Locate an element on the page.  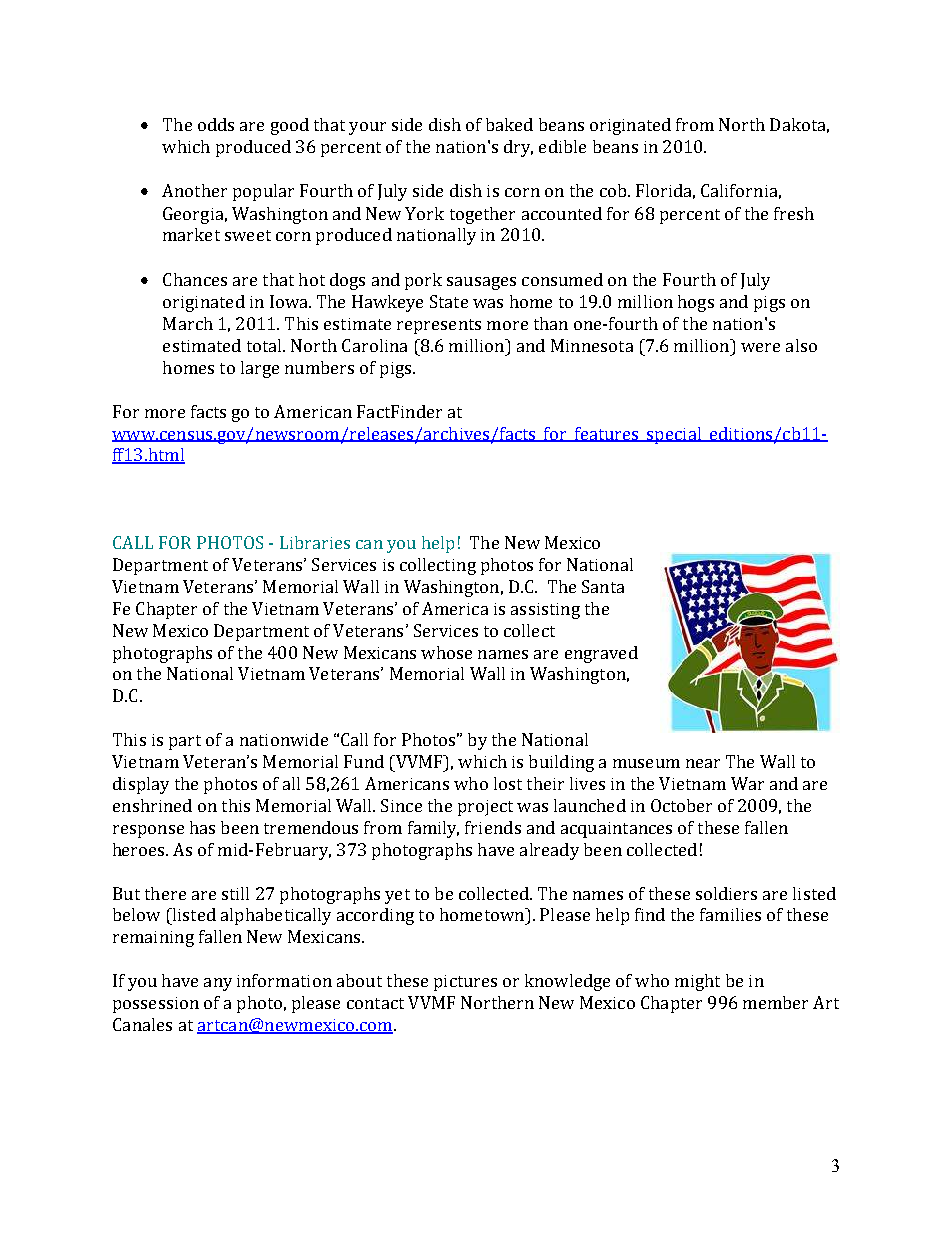
pictures is located at coordinates (465, 983).
